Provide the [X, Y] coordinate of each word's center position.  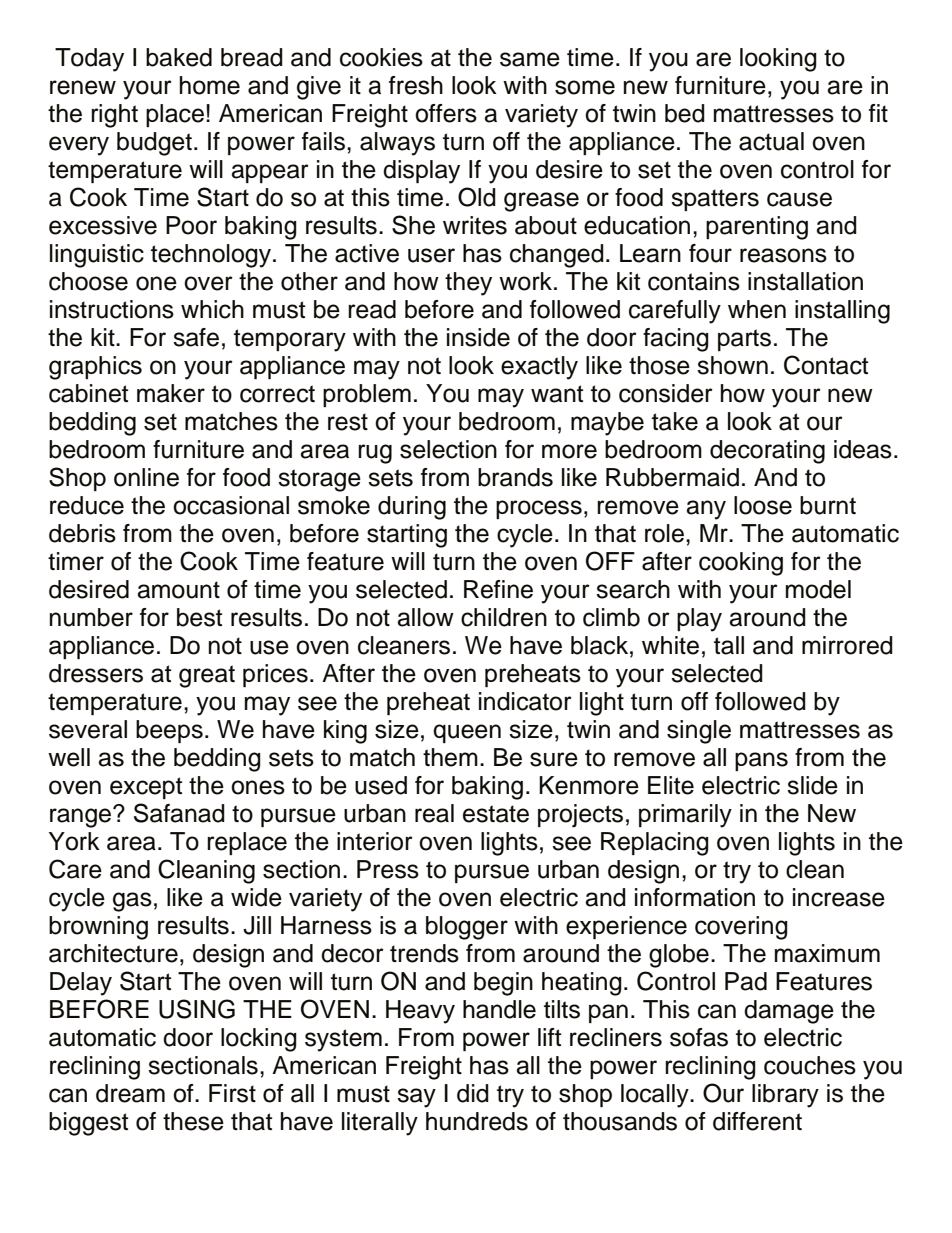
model [818, 589]
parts [744, 340]
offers [446, 113]
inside [478, 337]
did [473, 1093]
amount [178, 590]
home [210, 85]
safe [196, 337]
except [146, 788]
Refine [498, 589]
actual [771, 141]
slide [812, 785]
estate [496, 814]
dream [130, 1093]
